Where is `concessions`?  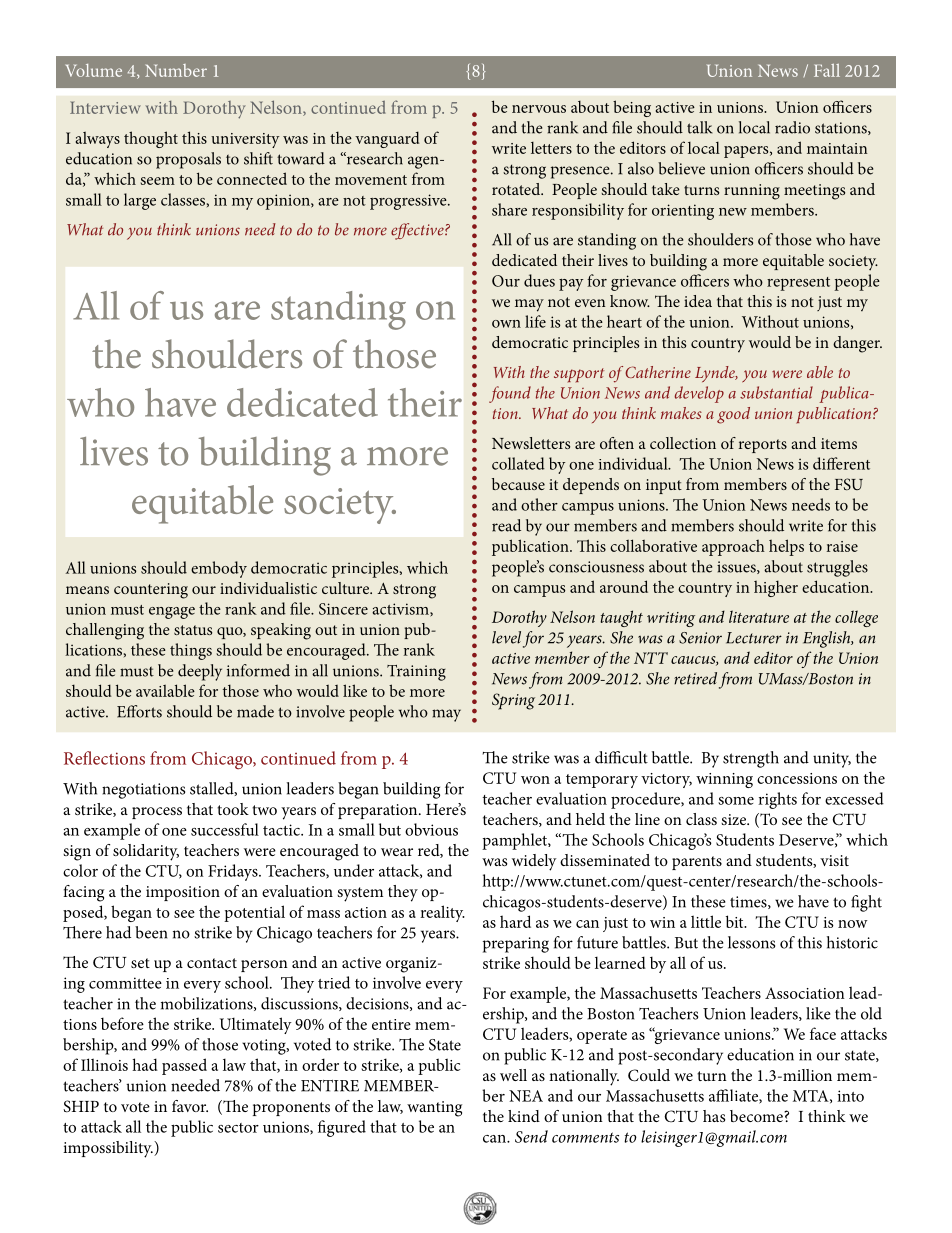
concessions is located at coordinates (797, 778).
